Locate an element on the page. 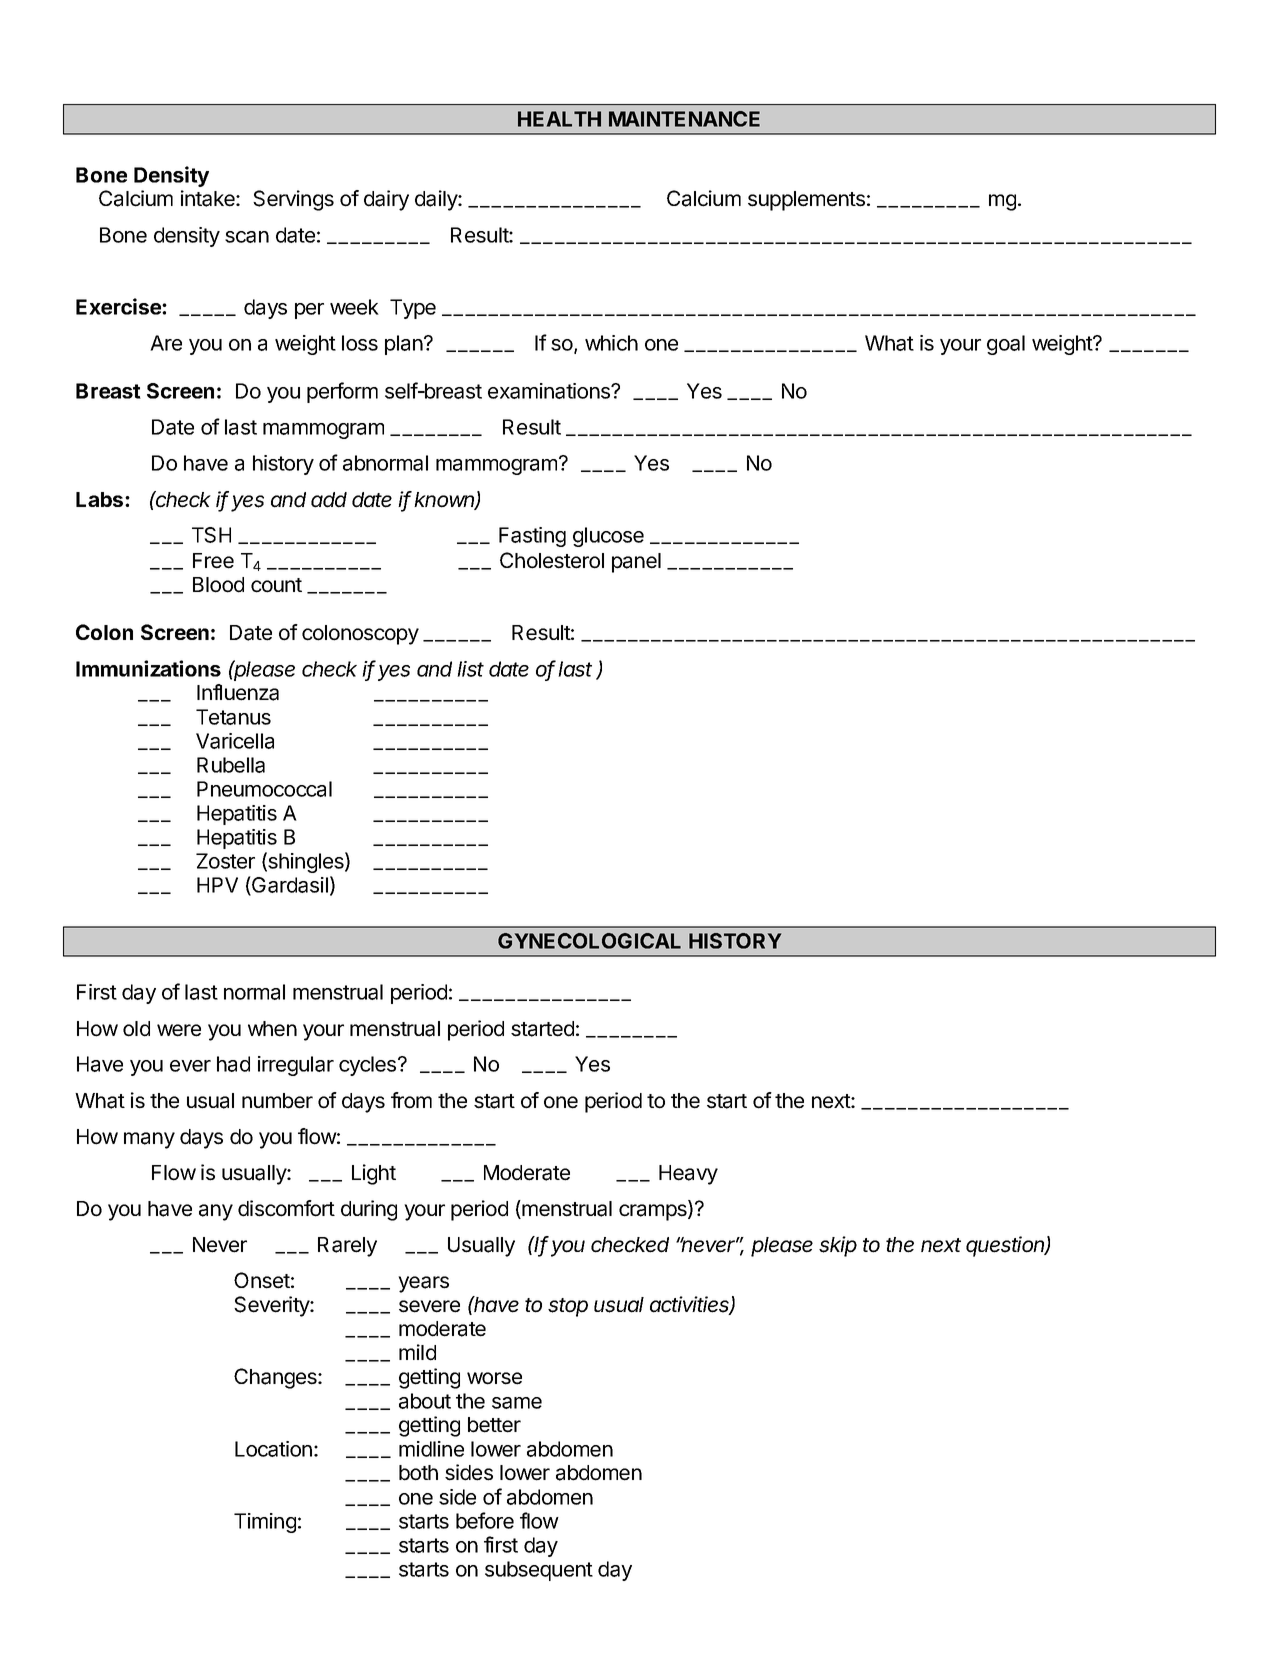 The image size is (1279, 1655). GYNECOLOGICAL is located at coordinates (589, 941).
